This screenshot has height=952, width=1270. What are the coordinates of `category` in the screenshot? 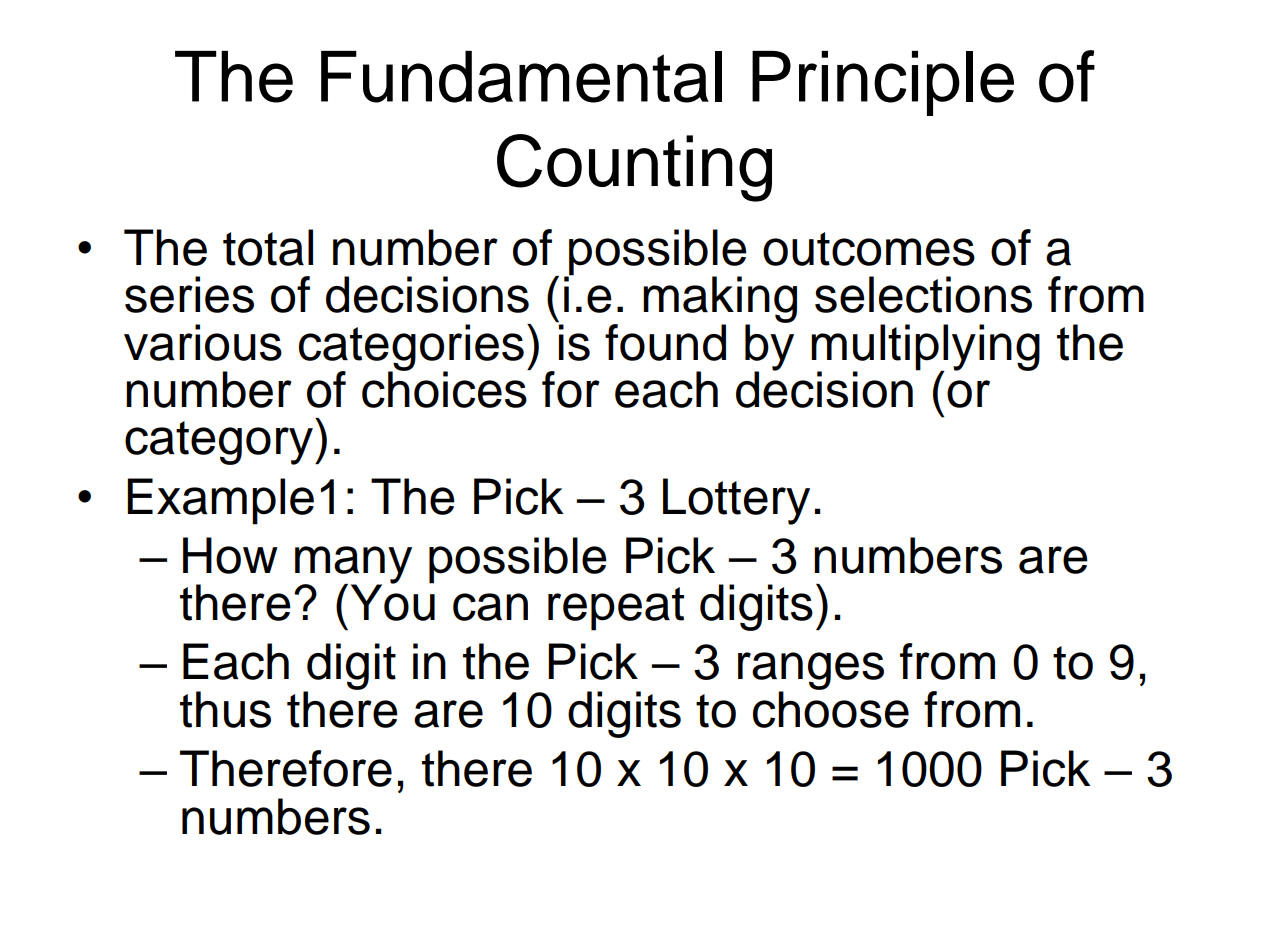 It's located at (220, 443).
